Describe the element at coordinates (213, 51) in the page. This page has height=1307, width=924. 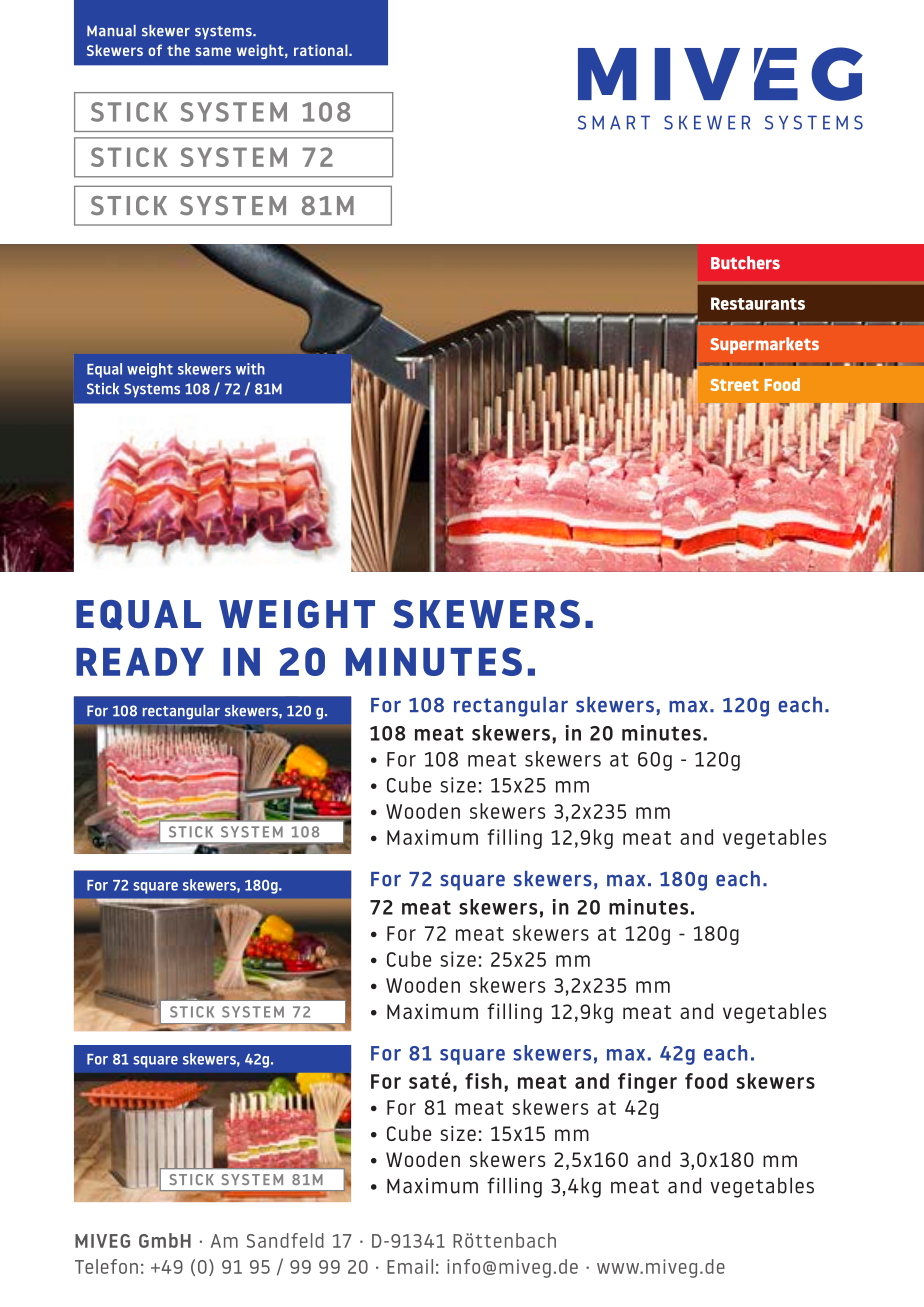
I see `same` at that location.
